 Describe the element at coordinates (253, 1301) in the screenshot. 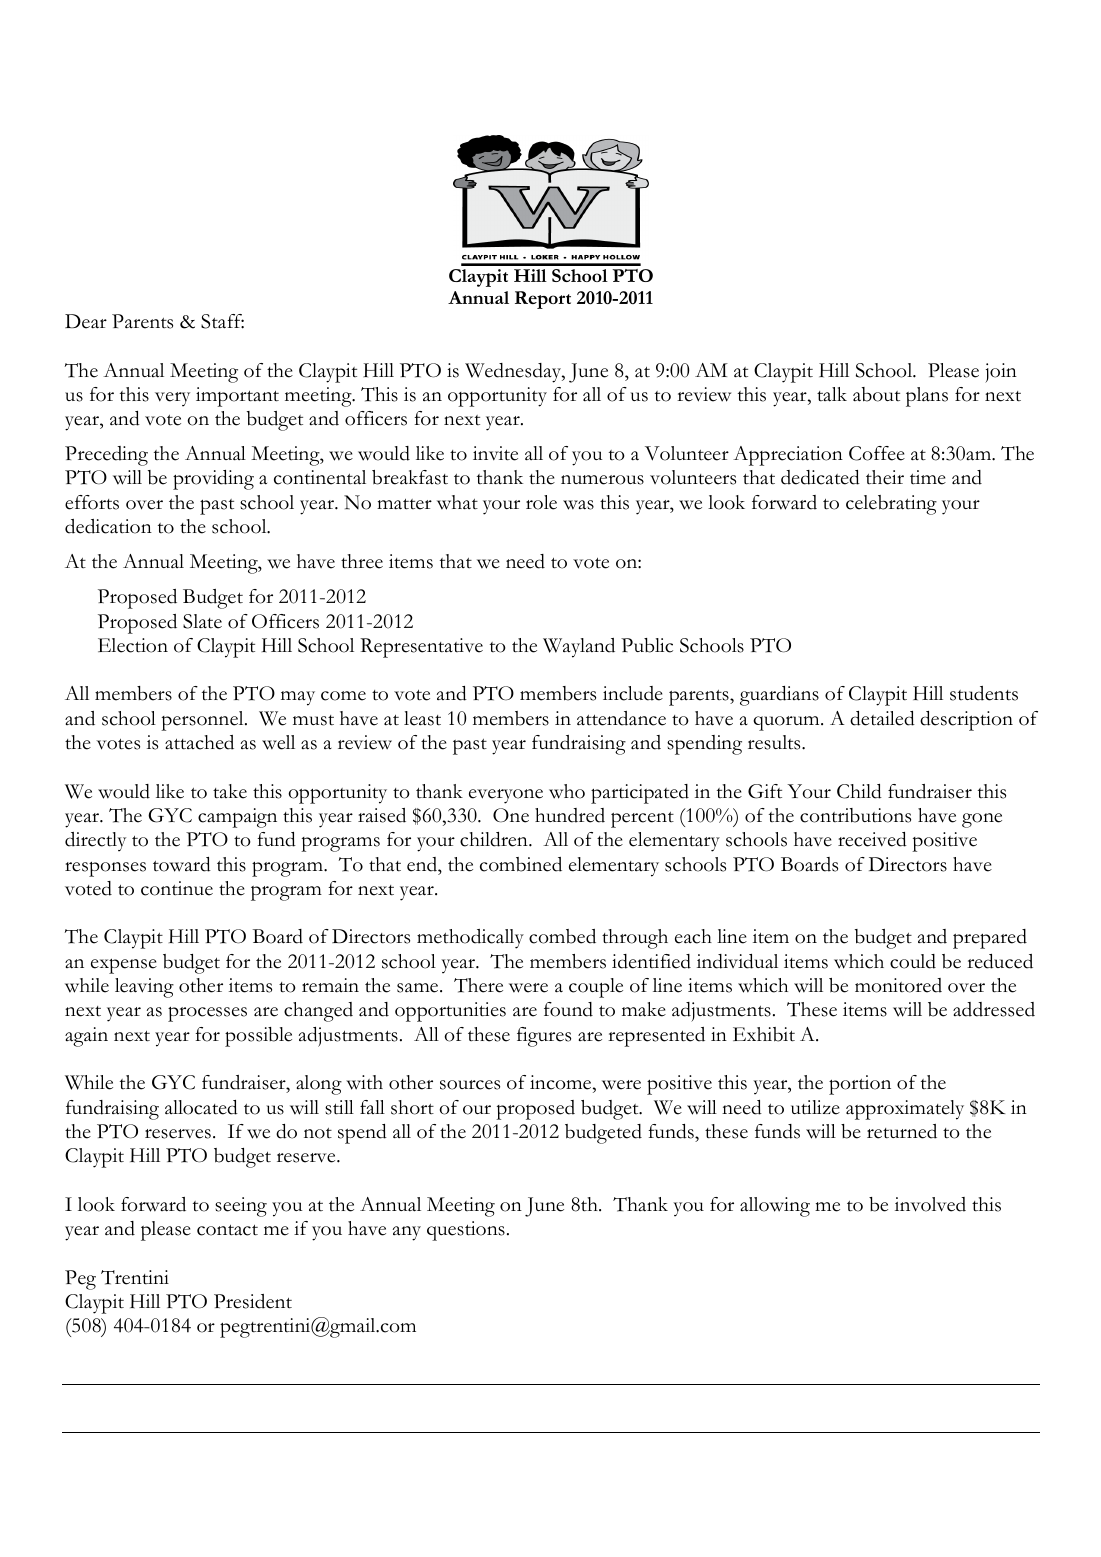

I see `President` at that location.
